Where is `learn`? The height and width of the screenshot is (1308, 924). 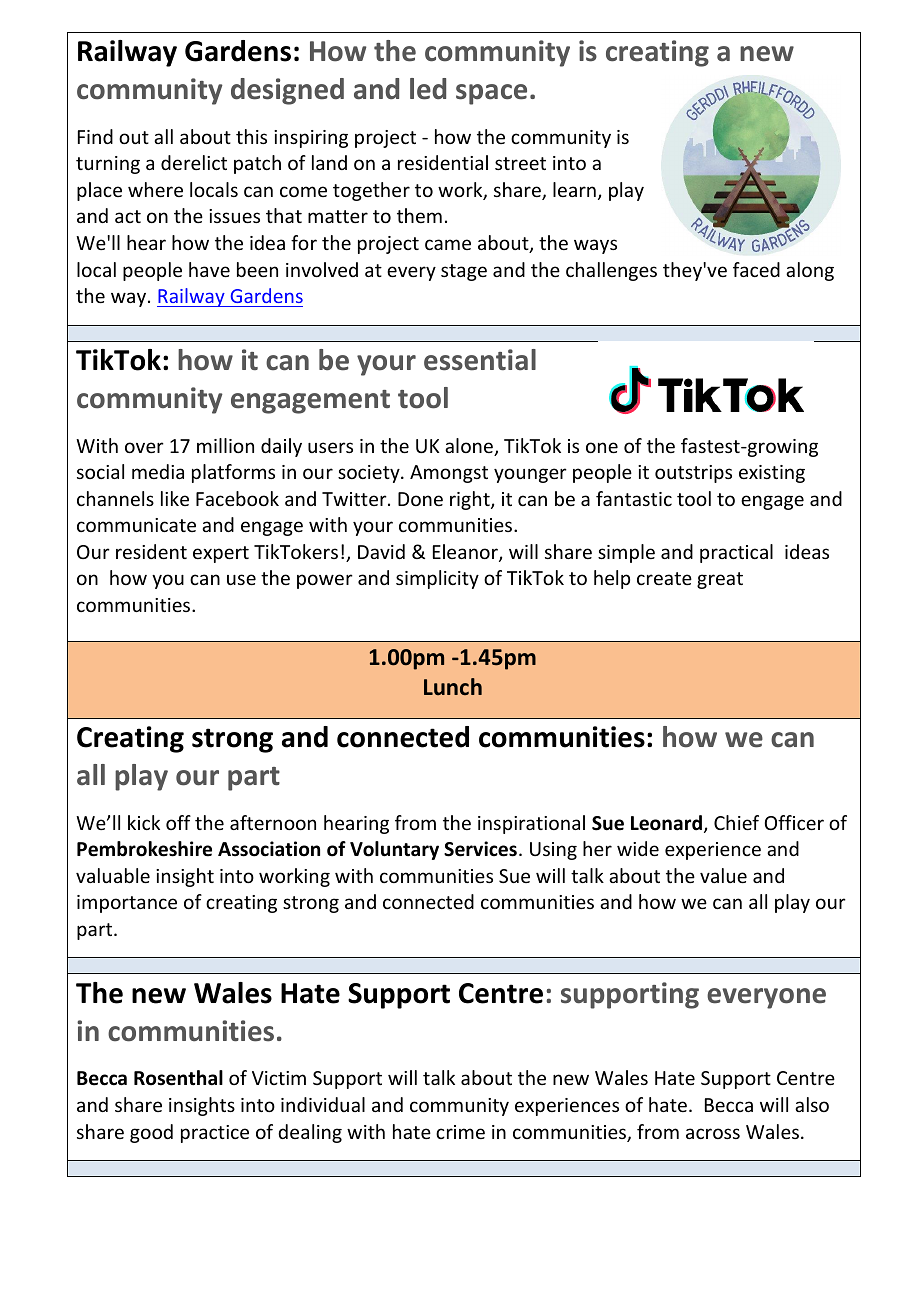
learn is located at coordinates (574, 189).
